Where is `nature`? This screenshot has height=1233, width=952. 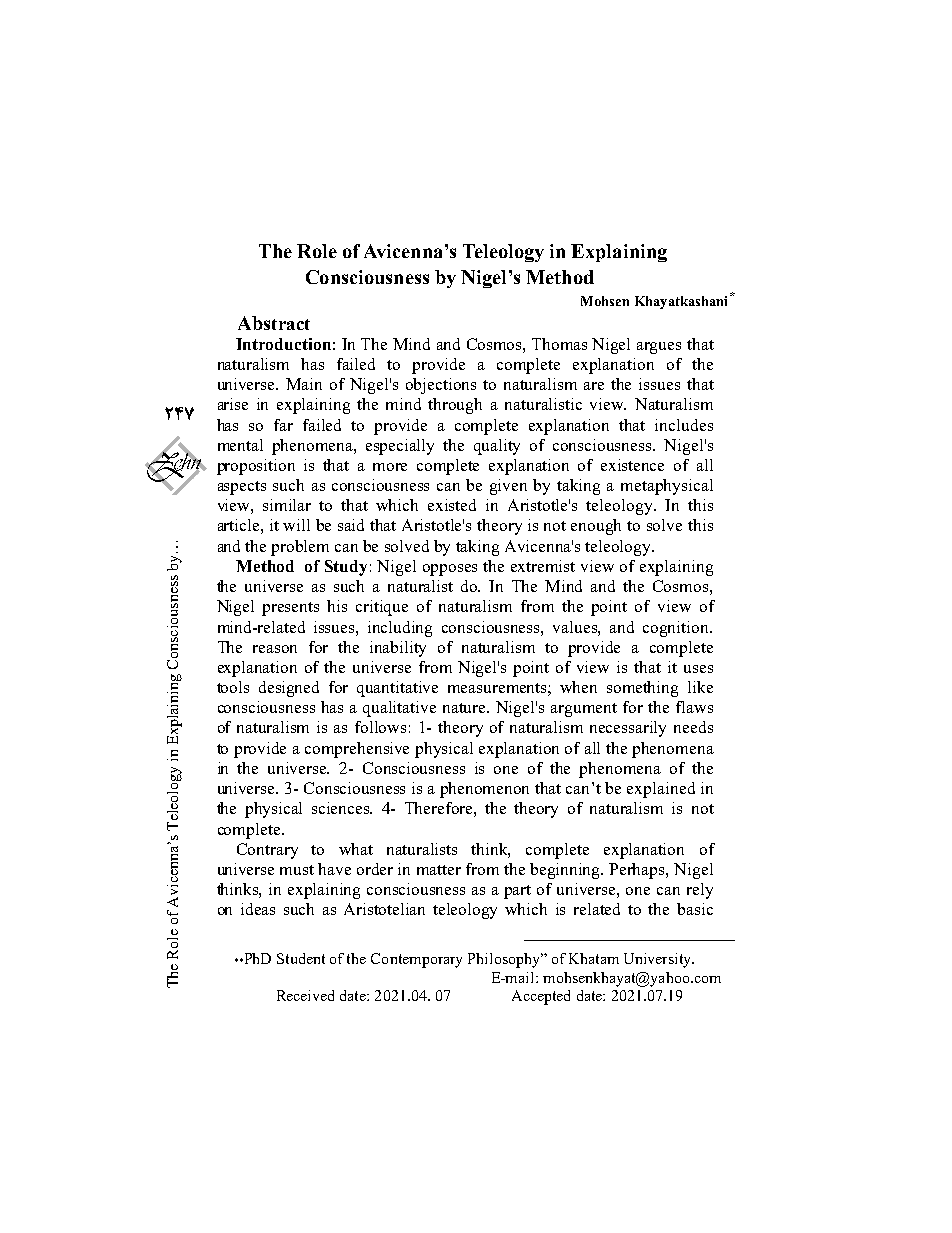
nature is located at coordinates (466, 708).
